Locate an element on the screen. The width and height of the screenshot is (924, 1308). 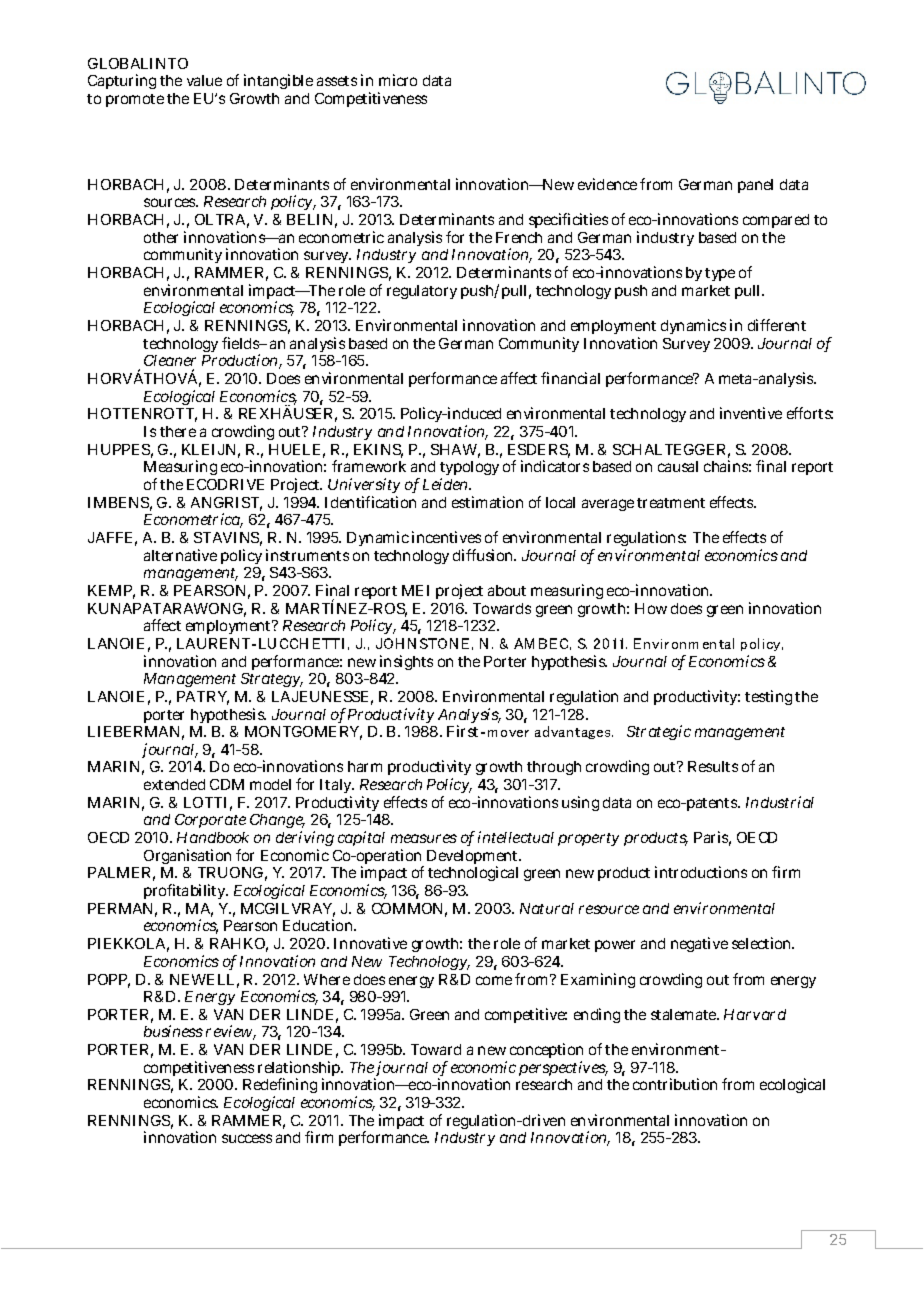
contribution is located at coordinates (675, 1084).
